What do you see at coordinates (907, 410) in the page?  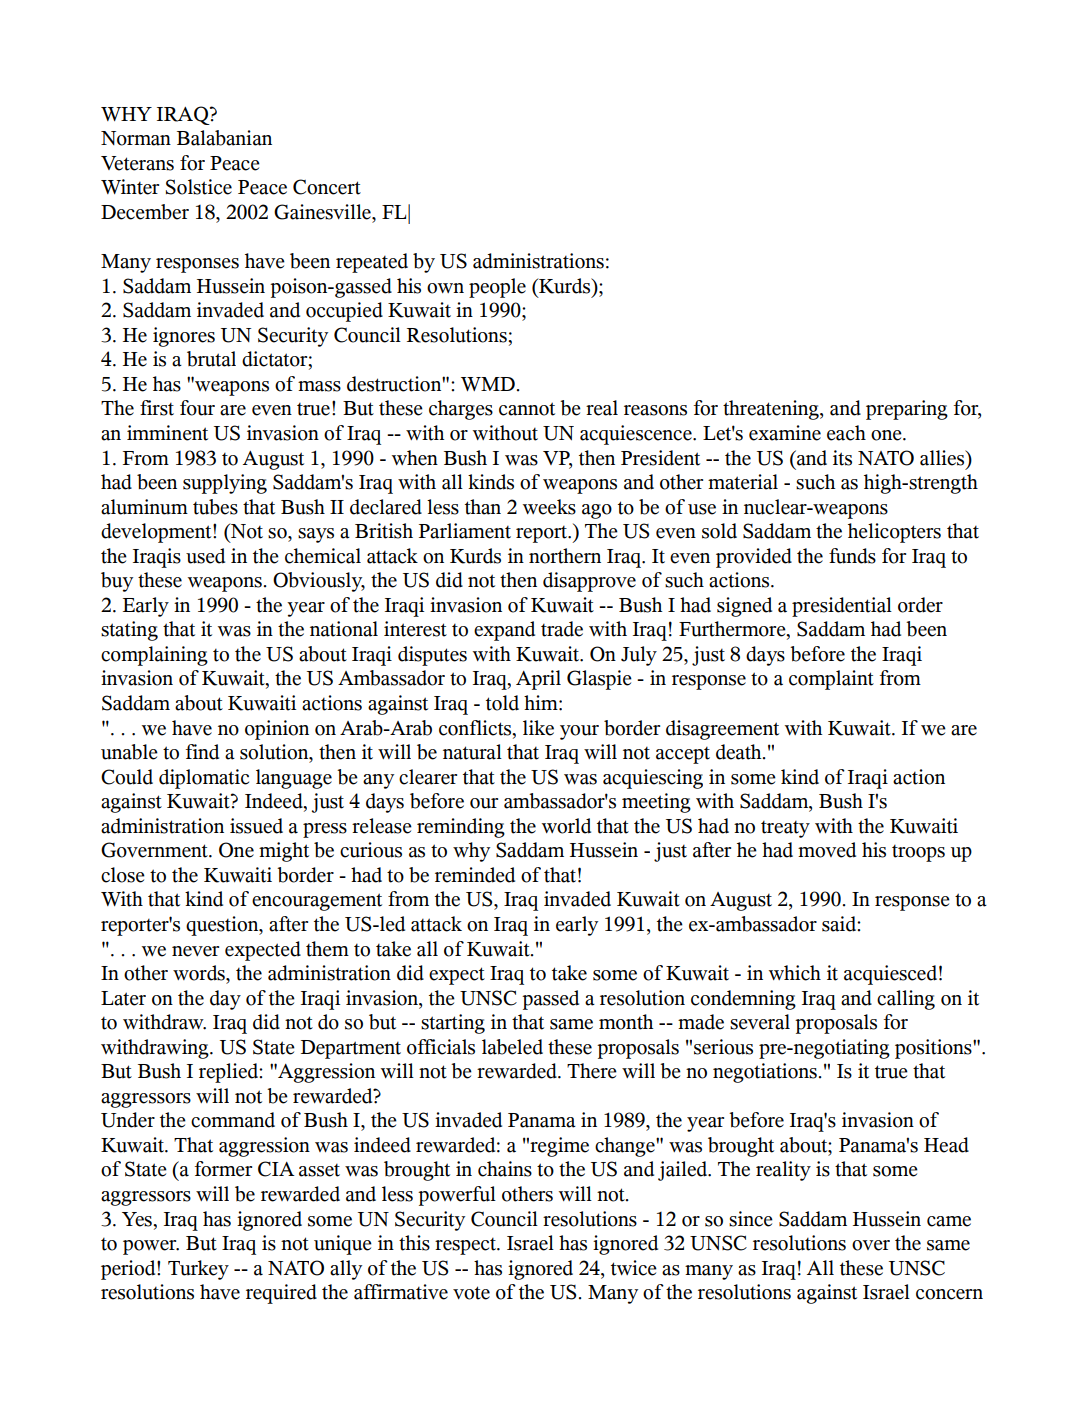 I see `preparing` at bounding box center [907, 410].
